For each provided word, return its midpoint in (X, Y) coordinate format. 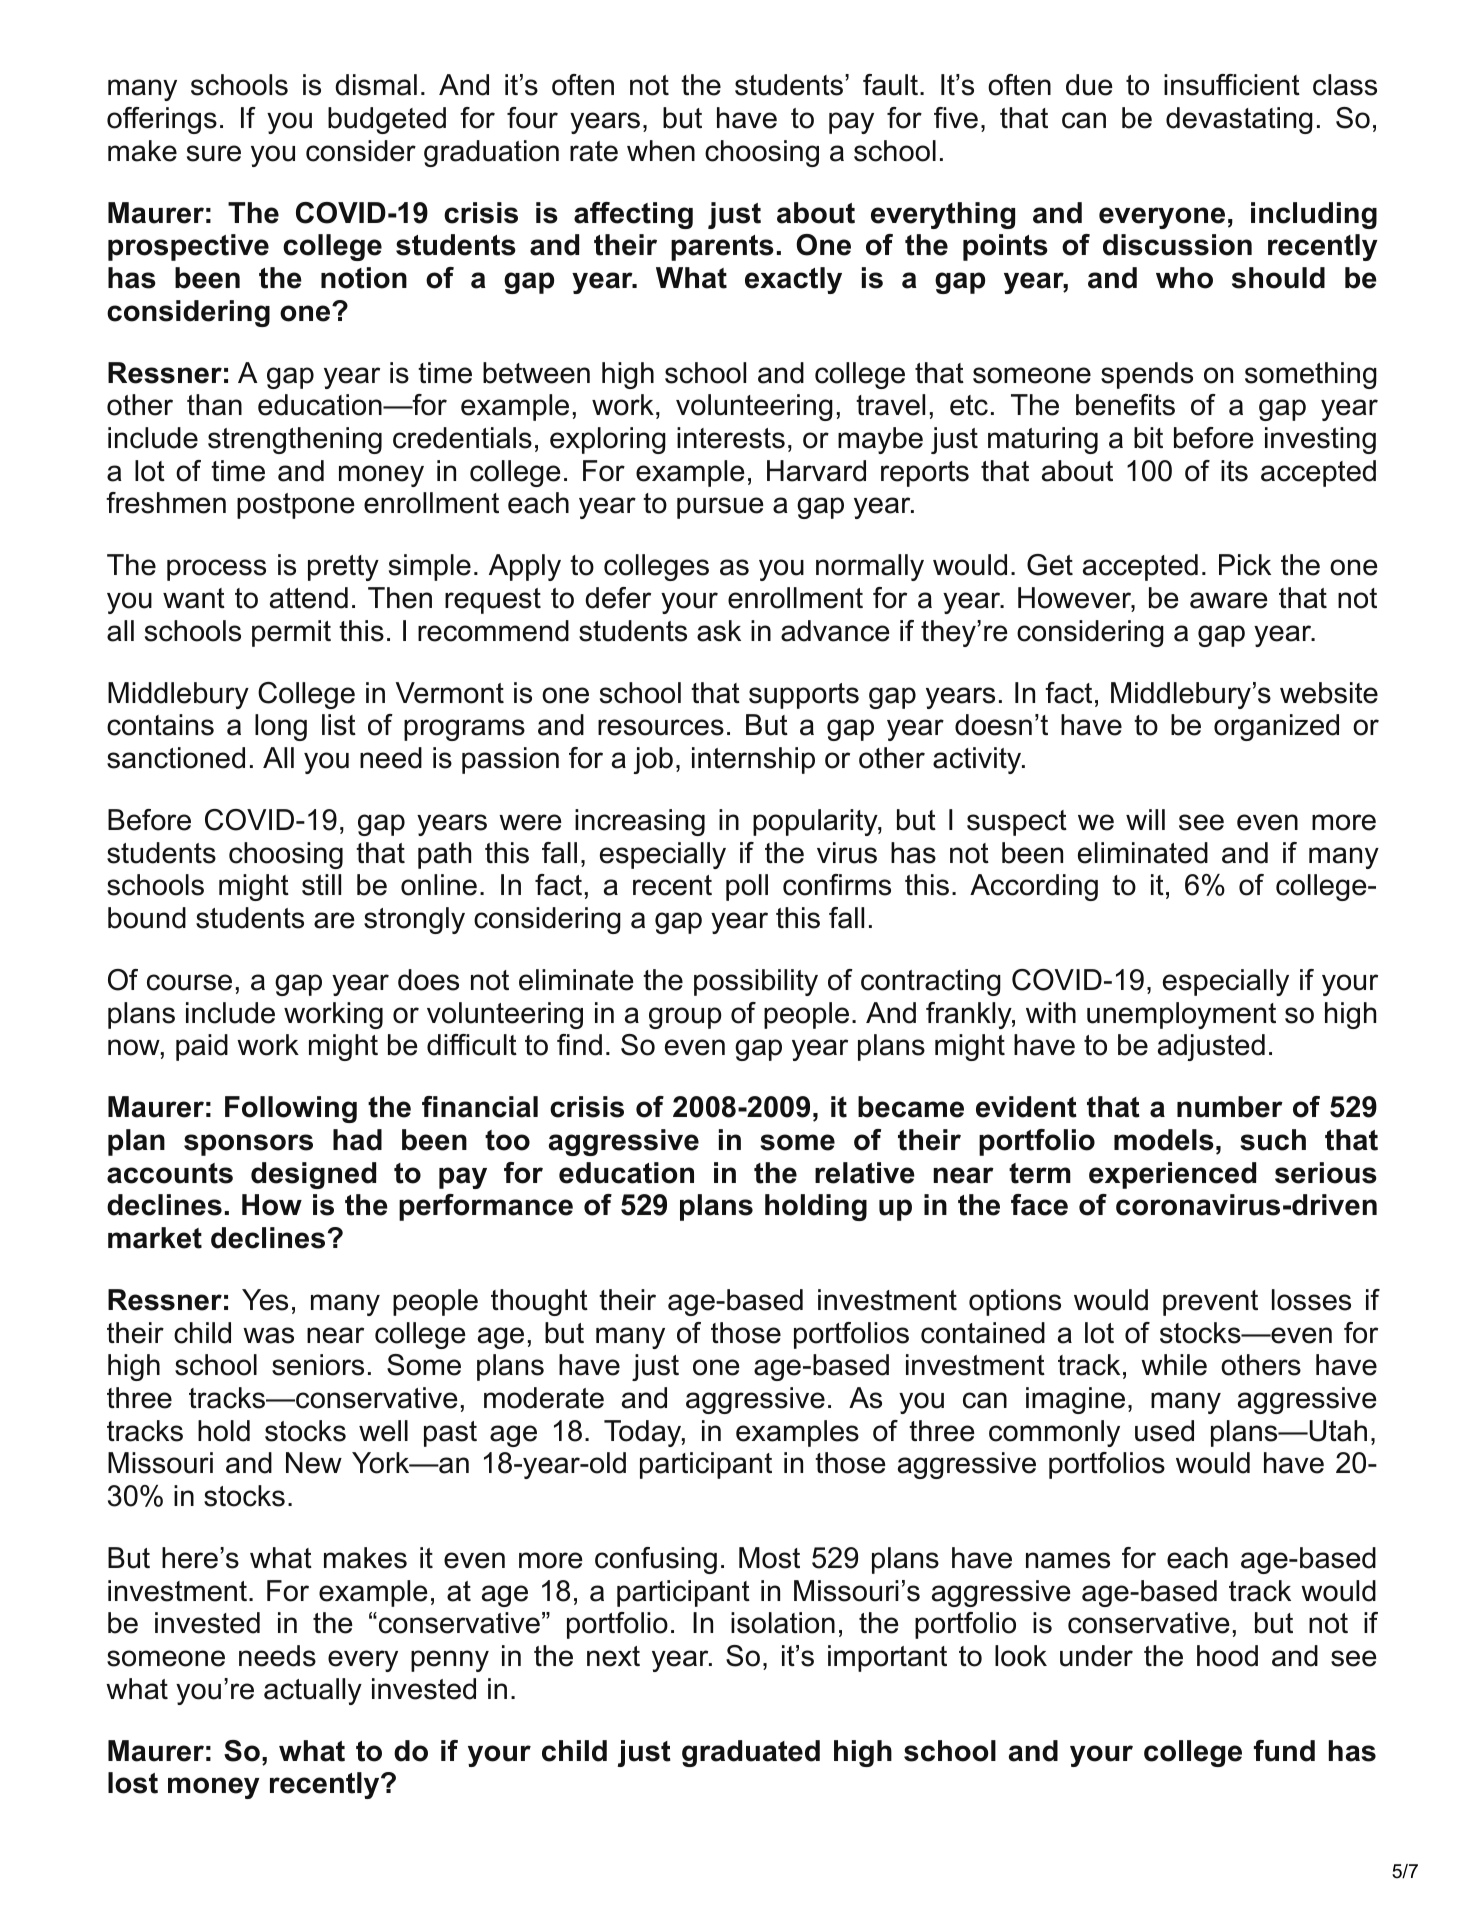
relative (865, 1173)
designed (313, 1175)
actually (313, 1691)
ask (719, 631)
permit (291, 633)
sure (214, 153)
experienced (1172, 1175)
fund (1284, 1751)
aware (1229, 600)
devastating (1239, 120)
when (661, 151)
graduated (751, 1753)
